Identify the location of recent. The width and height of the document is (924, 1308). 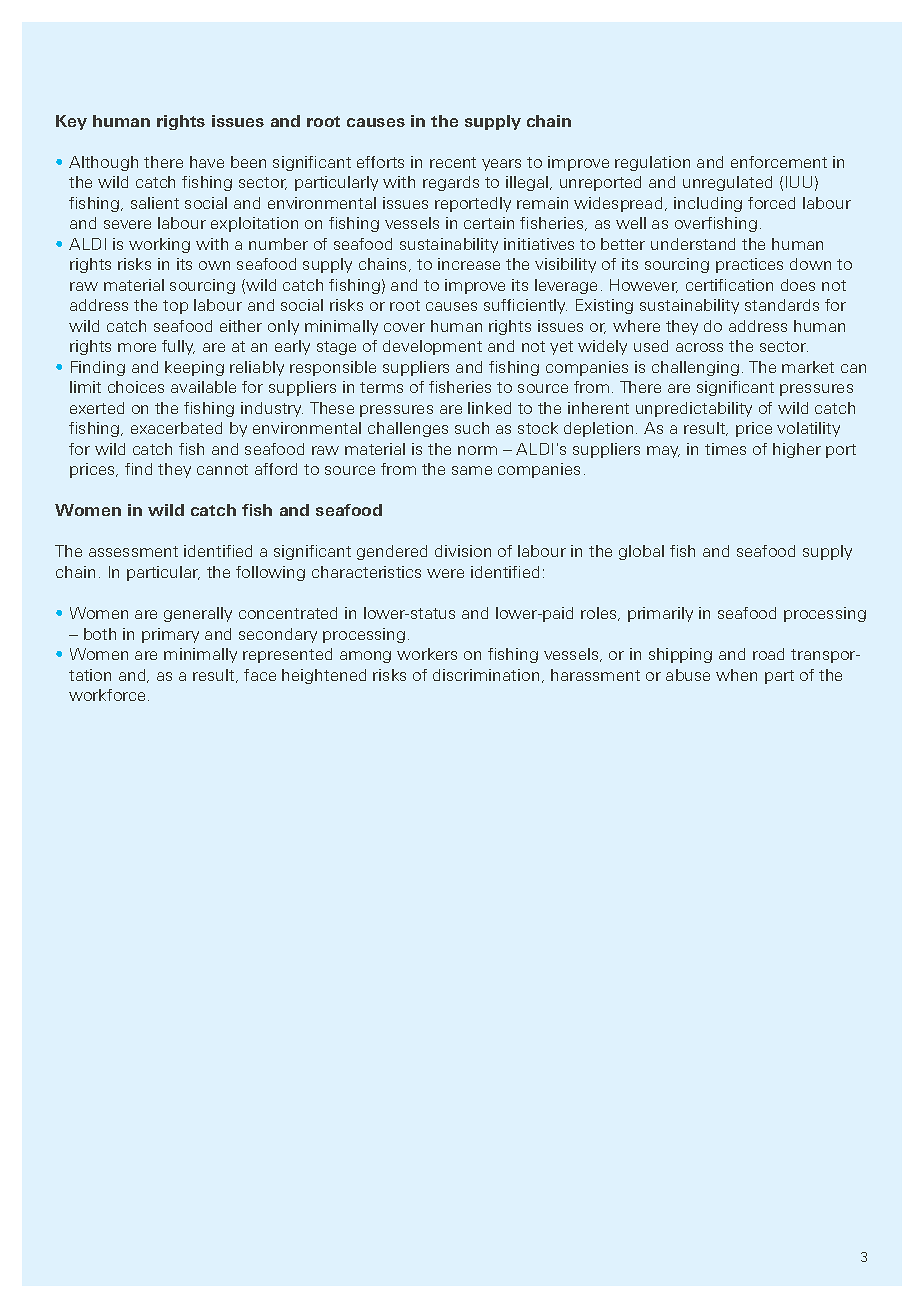
(453, 162).
